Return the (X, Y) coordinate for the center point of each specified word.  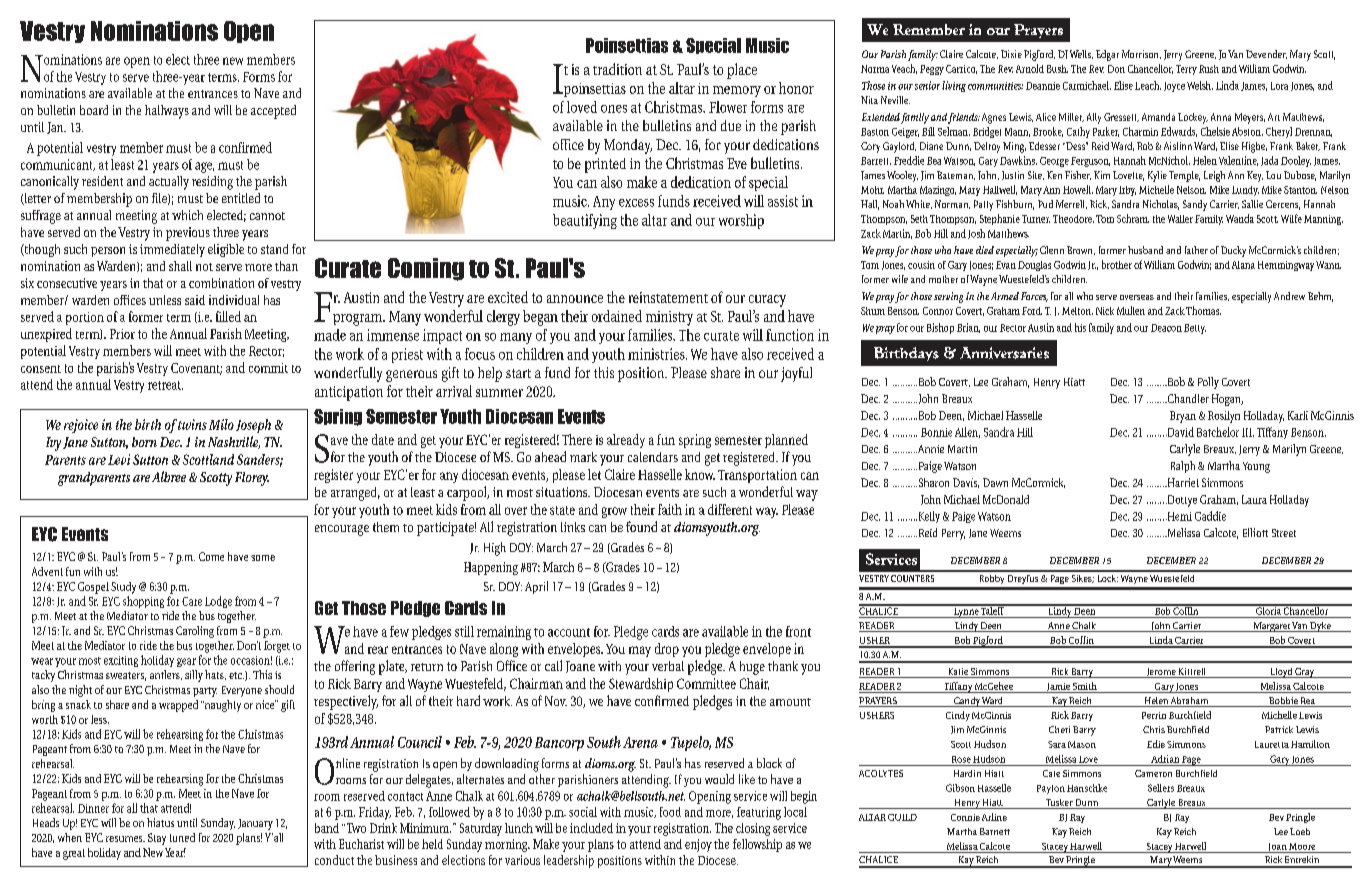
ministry (669, 318)
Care (192, 601)
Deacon (1166, 328)
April (536, 587)
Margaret (1271, 627)
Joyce (1174, 87)
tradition (617, 69)
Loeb (1300, 831)
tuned (182, 837)
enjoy (698, 845)
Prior (122, 334)
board (94, 110)
